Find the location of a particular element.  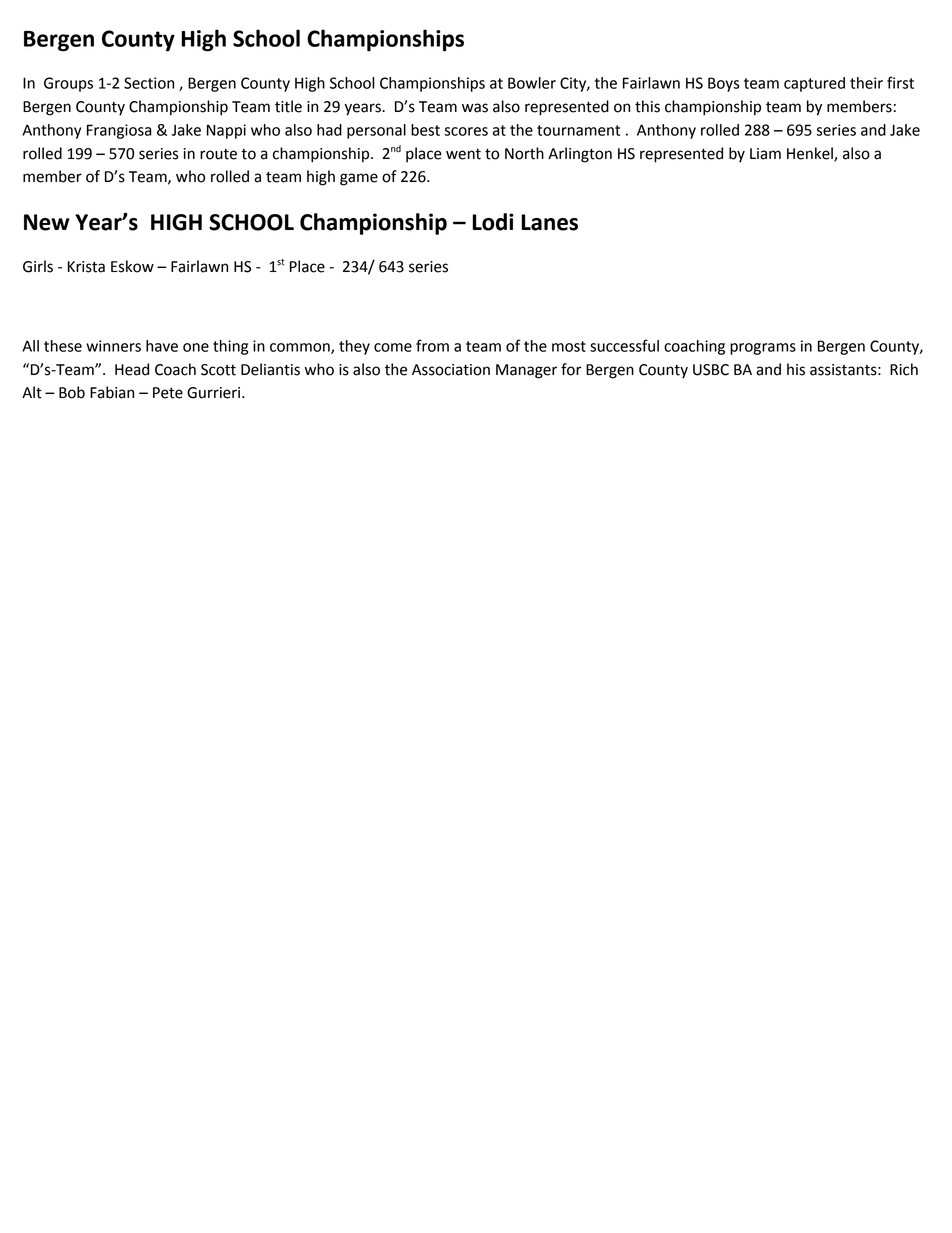

Bowler is located at coordinates (532, 83).
